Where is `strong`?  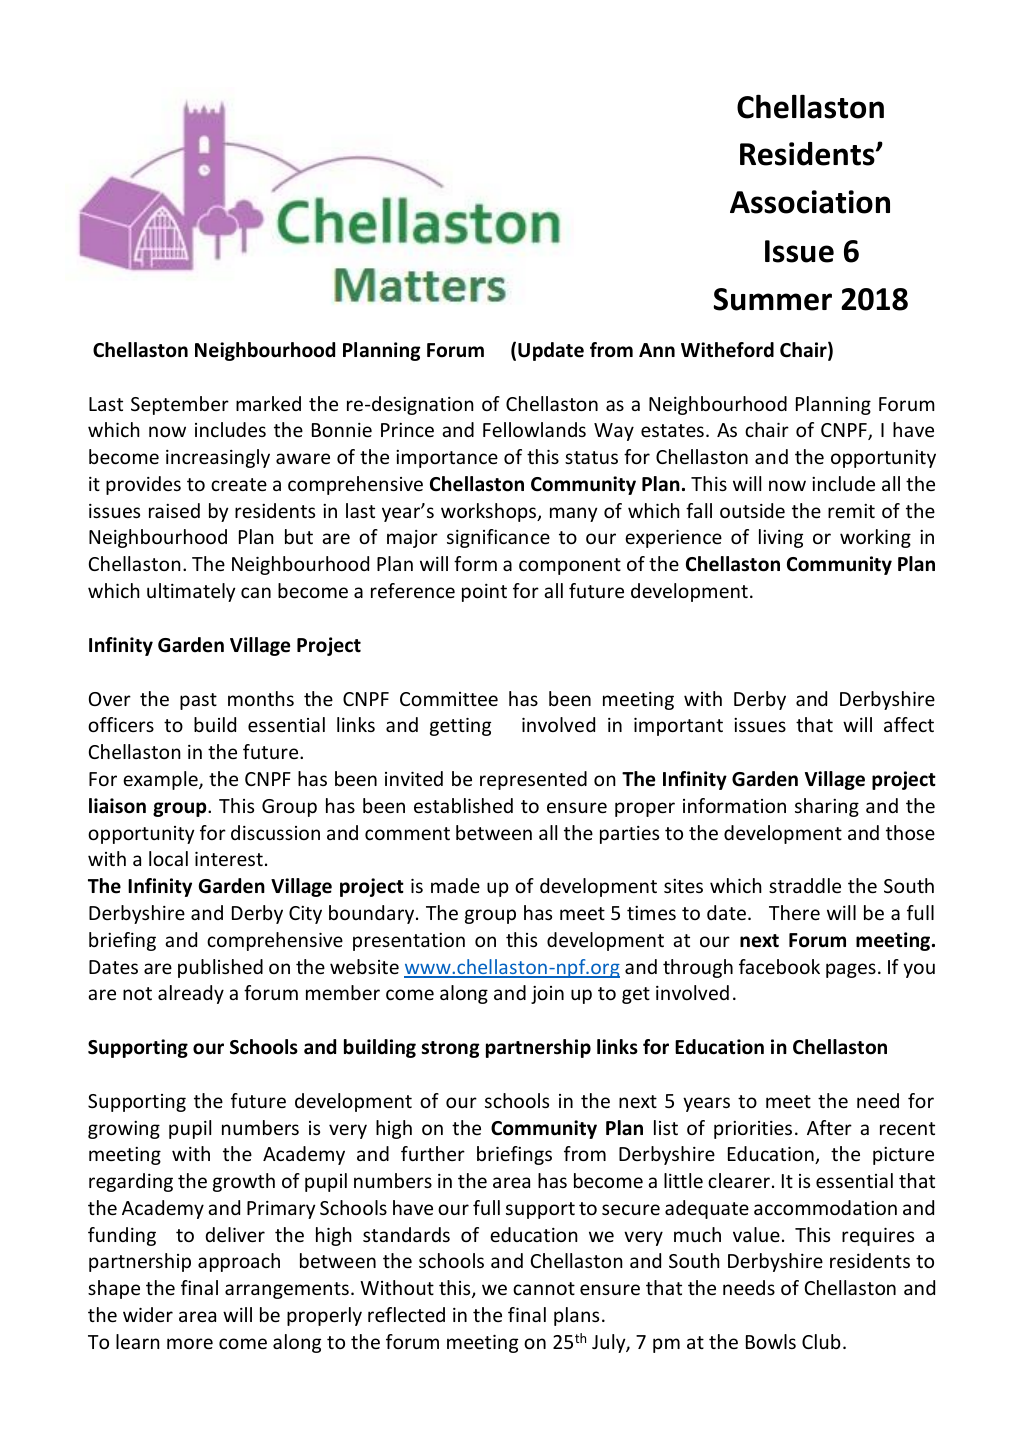
strong is located at coordinates (450, 1049).
